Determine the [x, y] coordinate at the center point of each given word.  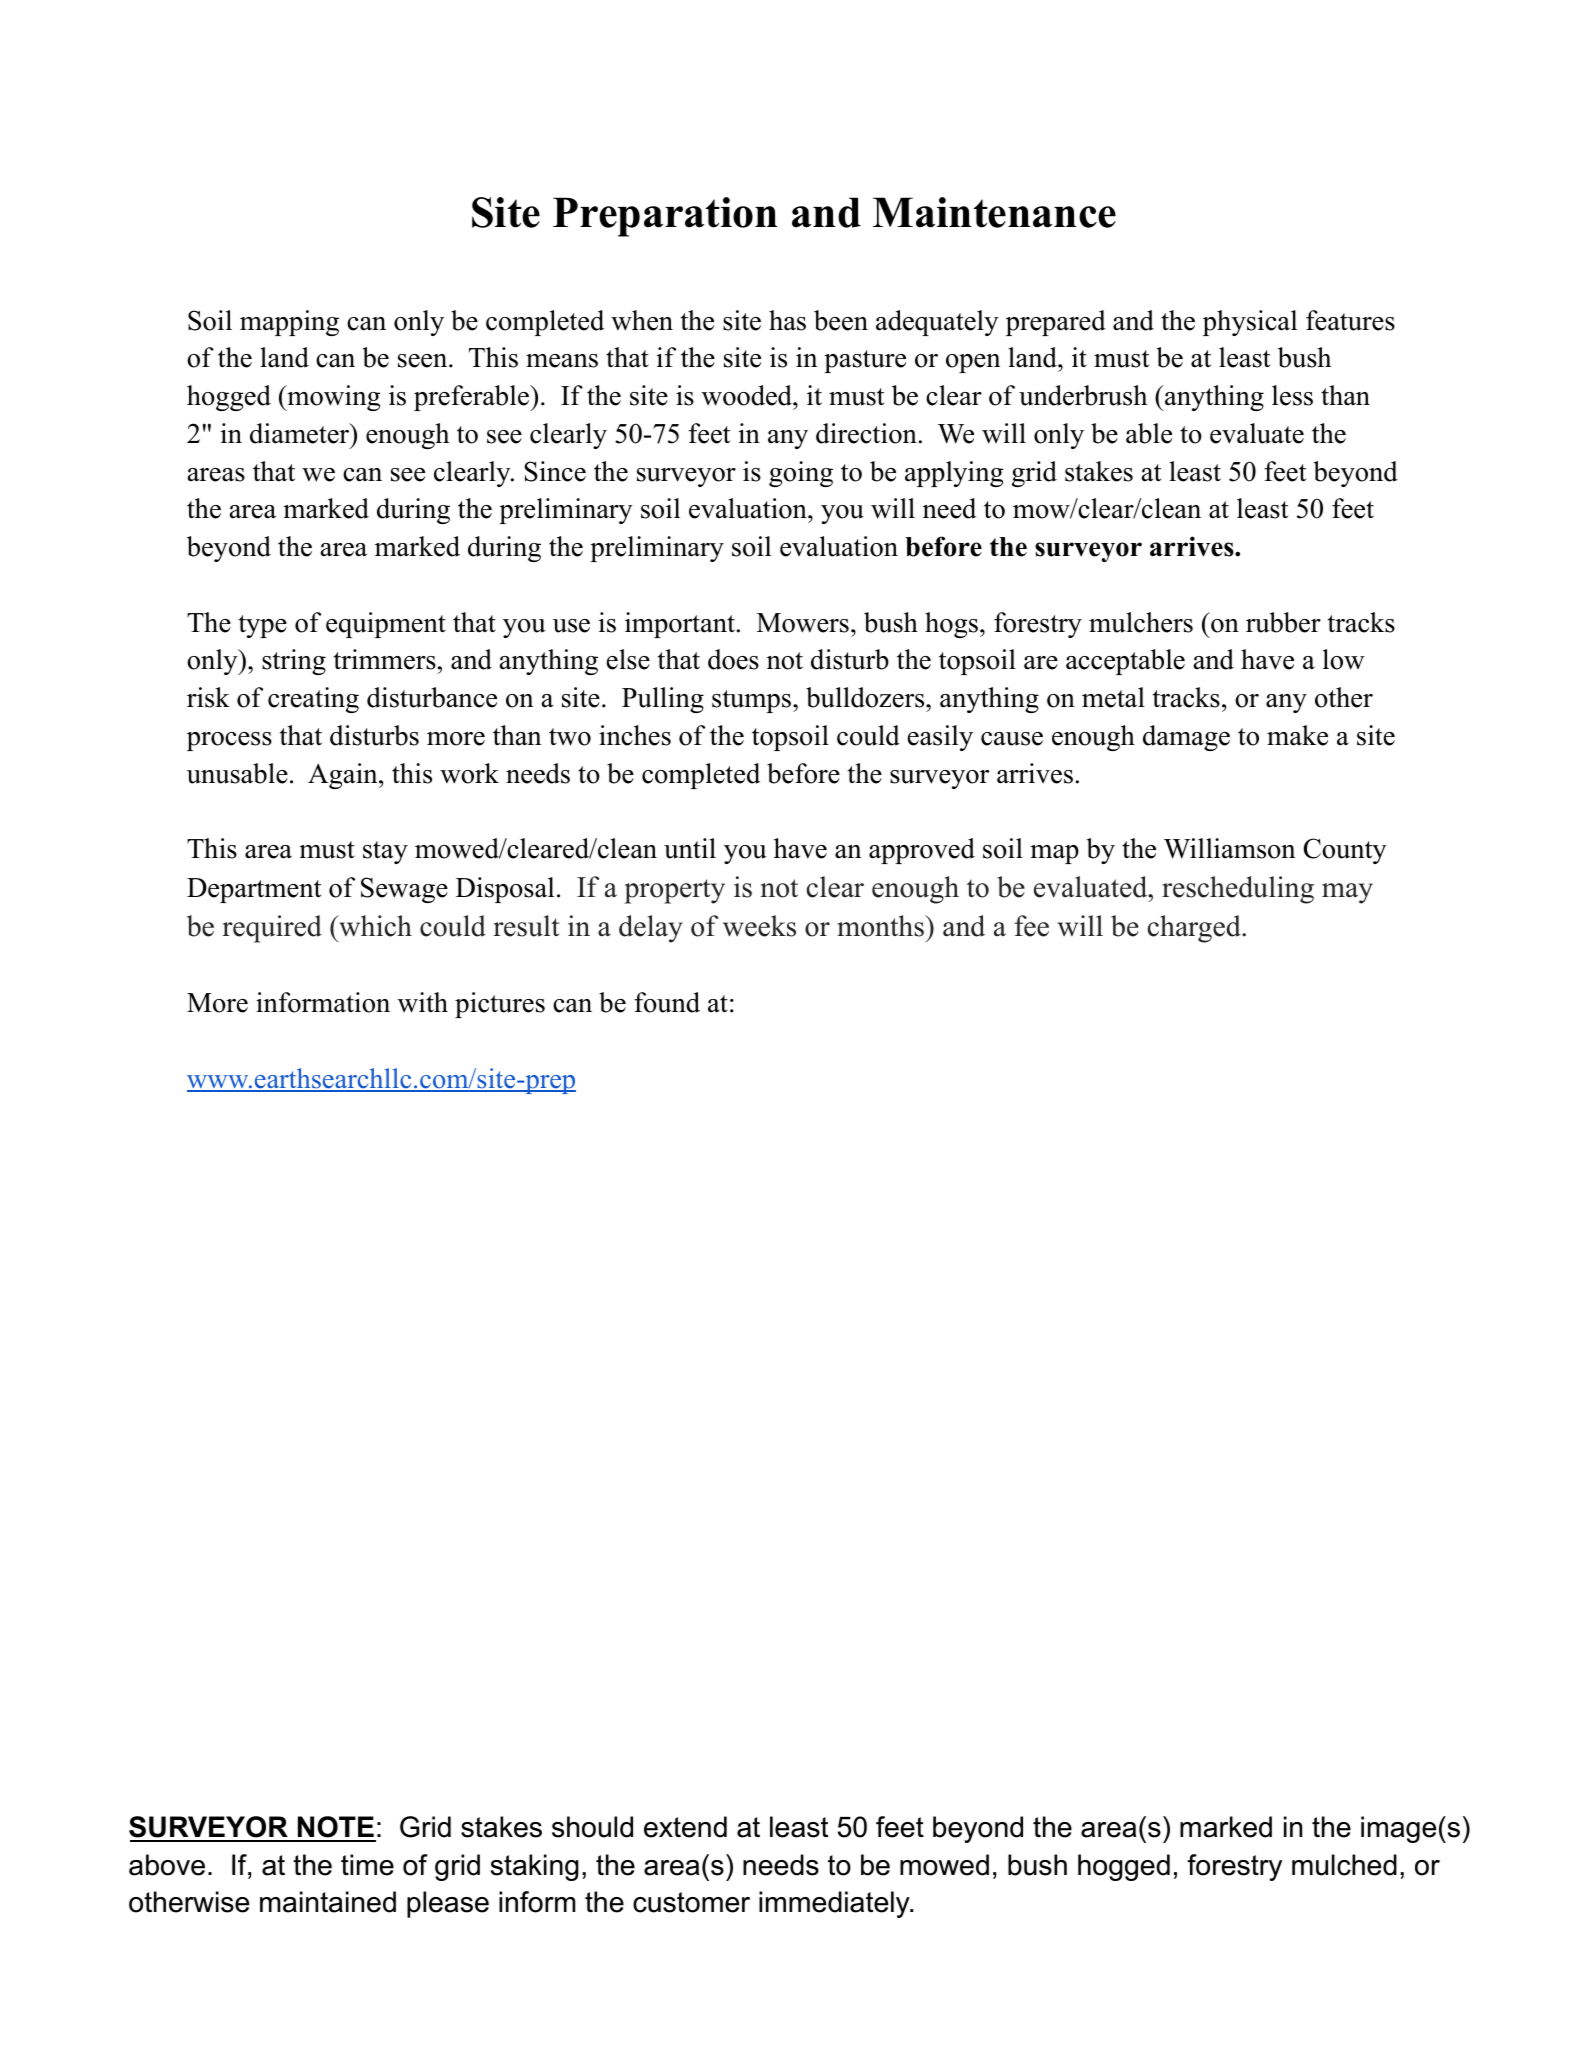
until [690, 848]
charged [1195, 929]
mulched [1344, 1865]
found [667, 1002]
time [367, 1865]
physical [1250, 323]
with [423, 1002]
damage [1186, 738]
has [787, 320]
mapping [289, 323]
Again [344, 776]
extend [685, 1827]
